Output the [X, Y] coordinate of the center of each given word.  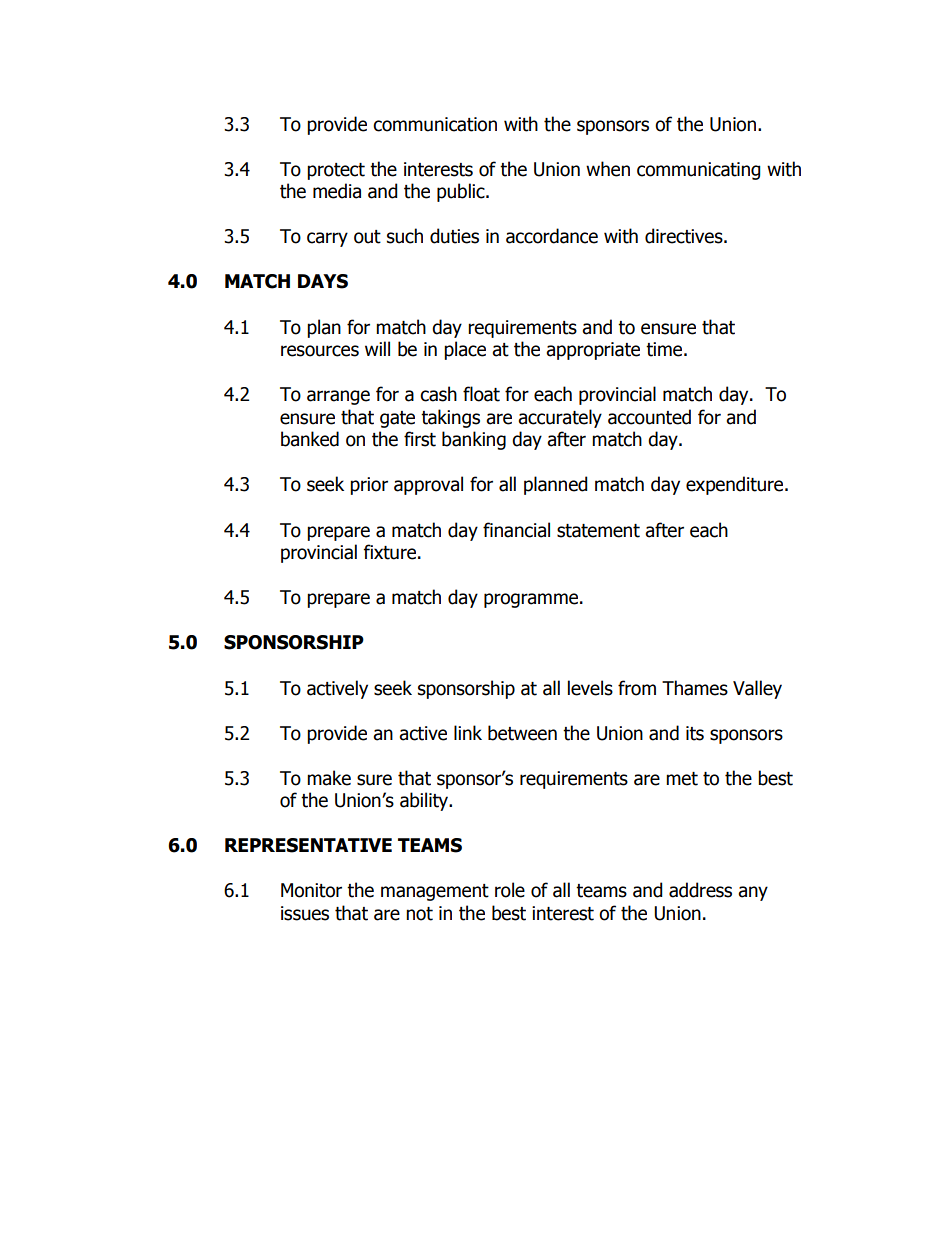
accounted [649, 417]
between [522, 733]
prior [369, 486]
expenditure [736, 485]
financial [516, 530]
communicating [699, 171]
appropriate [593, 351]
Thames [695, 688]
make [329, 778]
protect [336, 171]
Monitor [311, 890]
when [608, 169]
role [510, 890]
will [377, 348]
